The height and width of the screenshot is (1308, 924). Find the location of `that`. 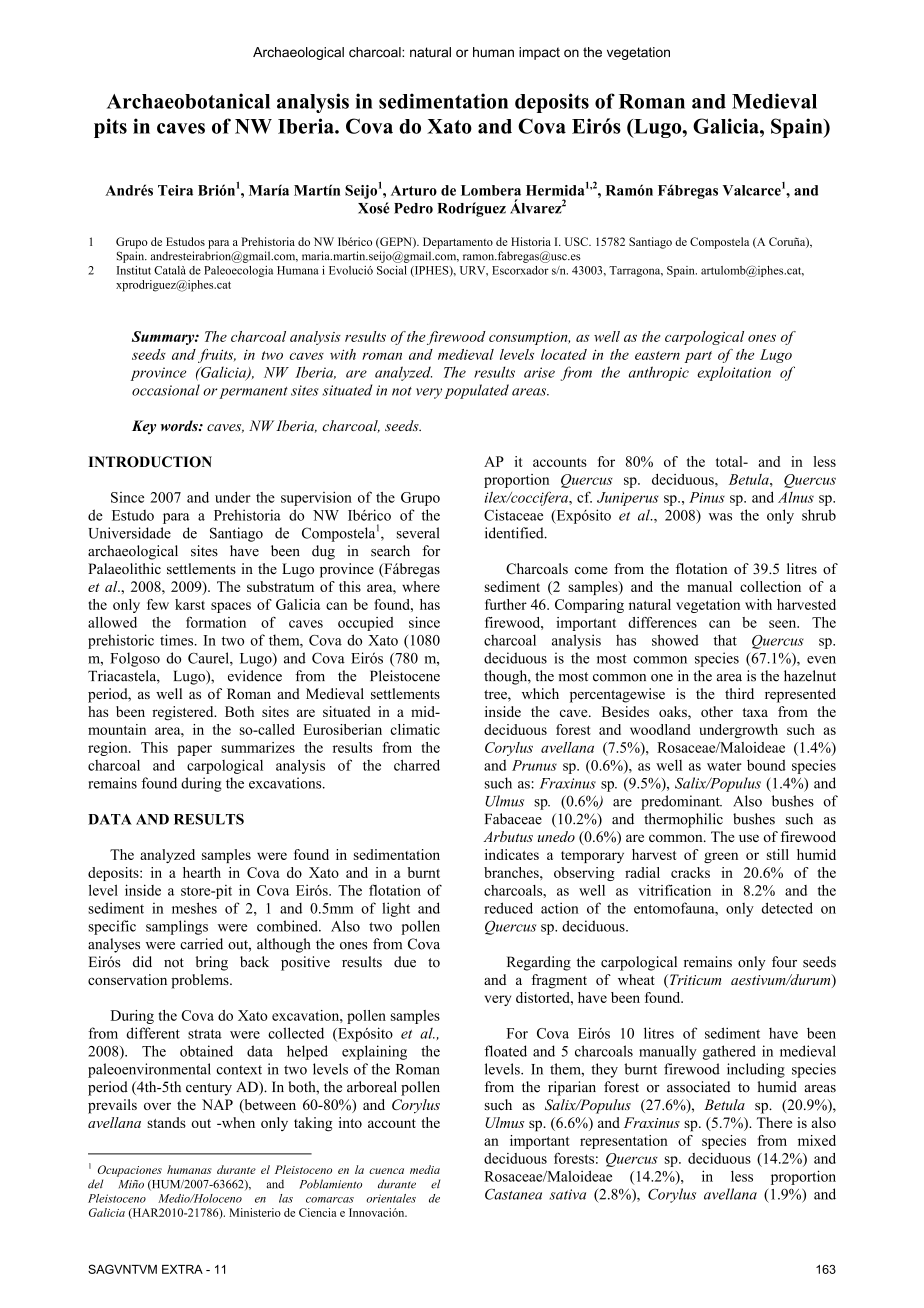

that is located at coordinates (725, 640).
